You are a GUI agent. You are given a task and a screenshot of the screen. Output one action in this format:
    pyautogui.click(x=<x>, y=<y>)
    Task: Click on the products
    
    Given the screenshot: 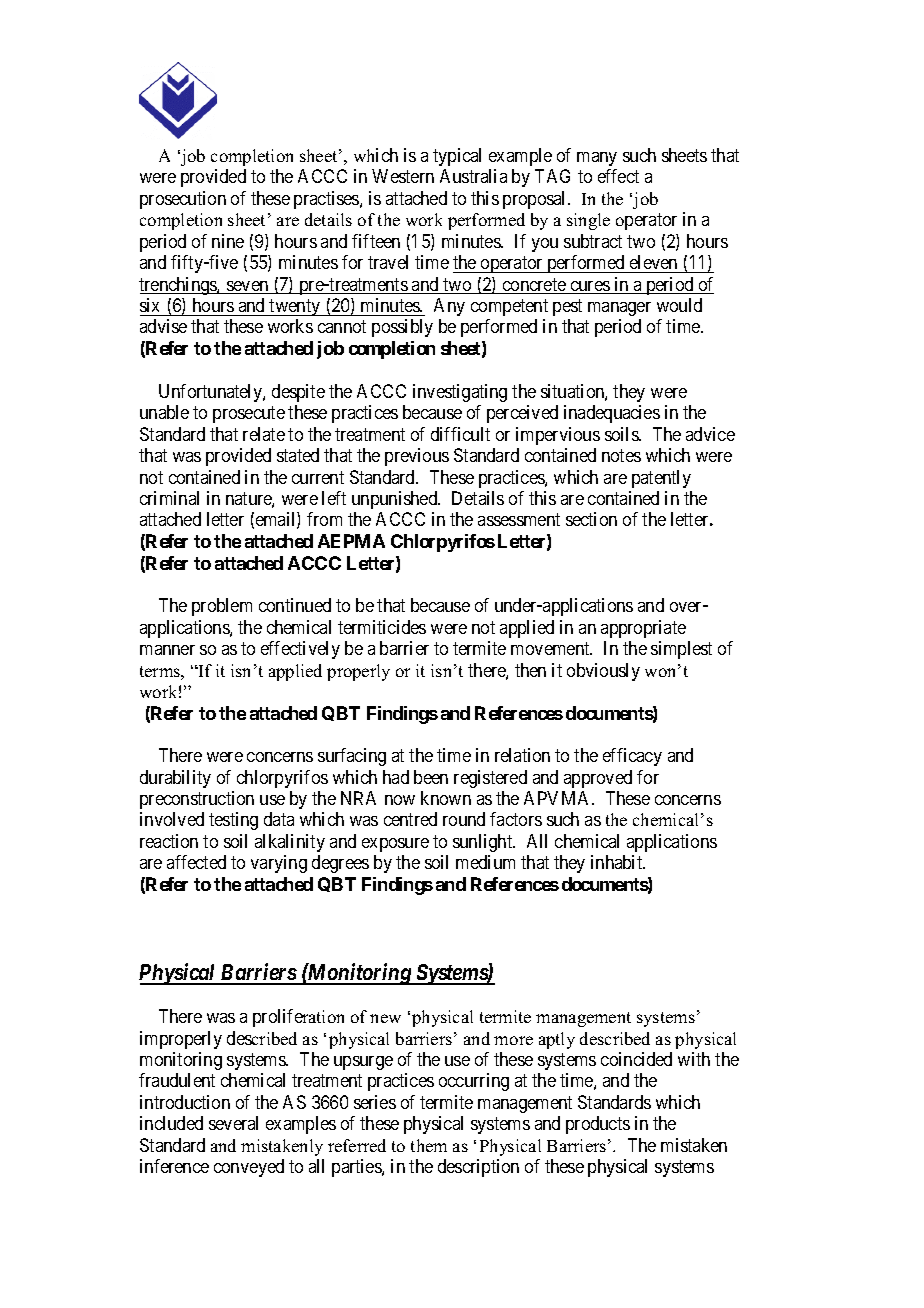 What is the action you would take?
    pyautogui.click(x=598, y=1125)
